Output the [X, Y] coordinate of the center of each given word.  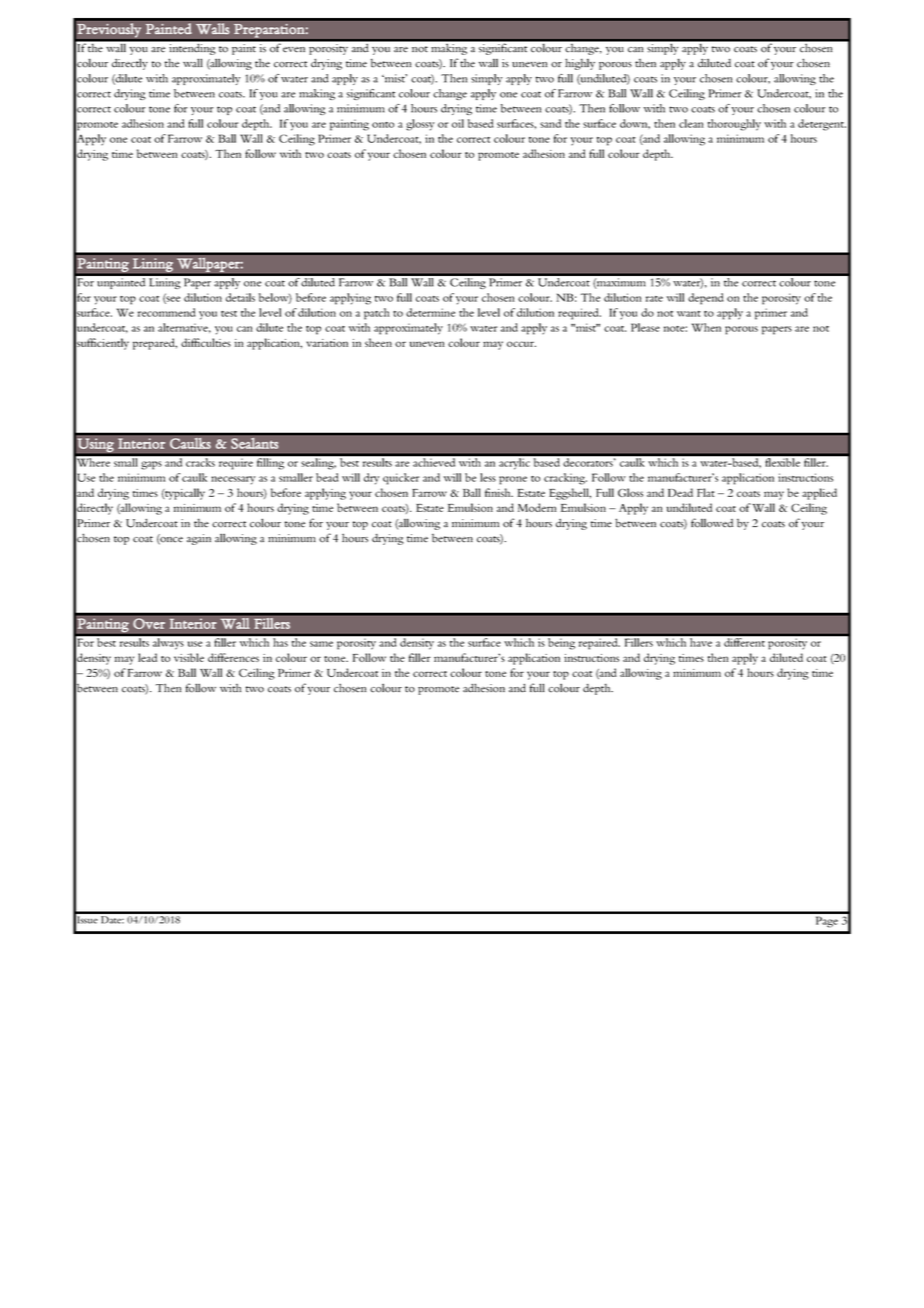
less [488, 477]
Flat [706, 492]
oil [458, 123]
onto [383, 125]
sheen [378, 342]
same [321, 644]
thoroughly [734, 125]
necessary [233, 480]
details [240, 297]
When [706, 327]
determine [430, 312]
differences [233, 657]
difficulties [206, 342]
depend [705, 299]
